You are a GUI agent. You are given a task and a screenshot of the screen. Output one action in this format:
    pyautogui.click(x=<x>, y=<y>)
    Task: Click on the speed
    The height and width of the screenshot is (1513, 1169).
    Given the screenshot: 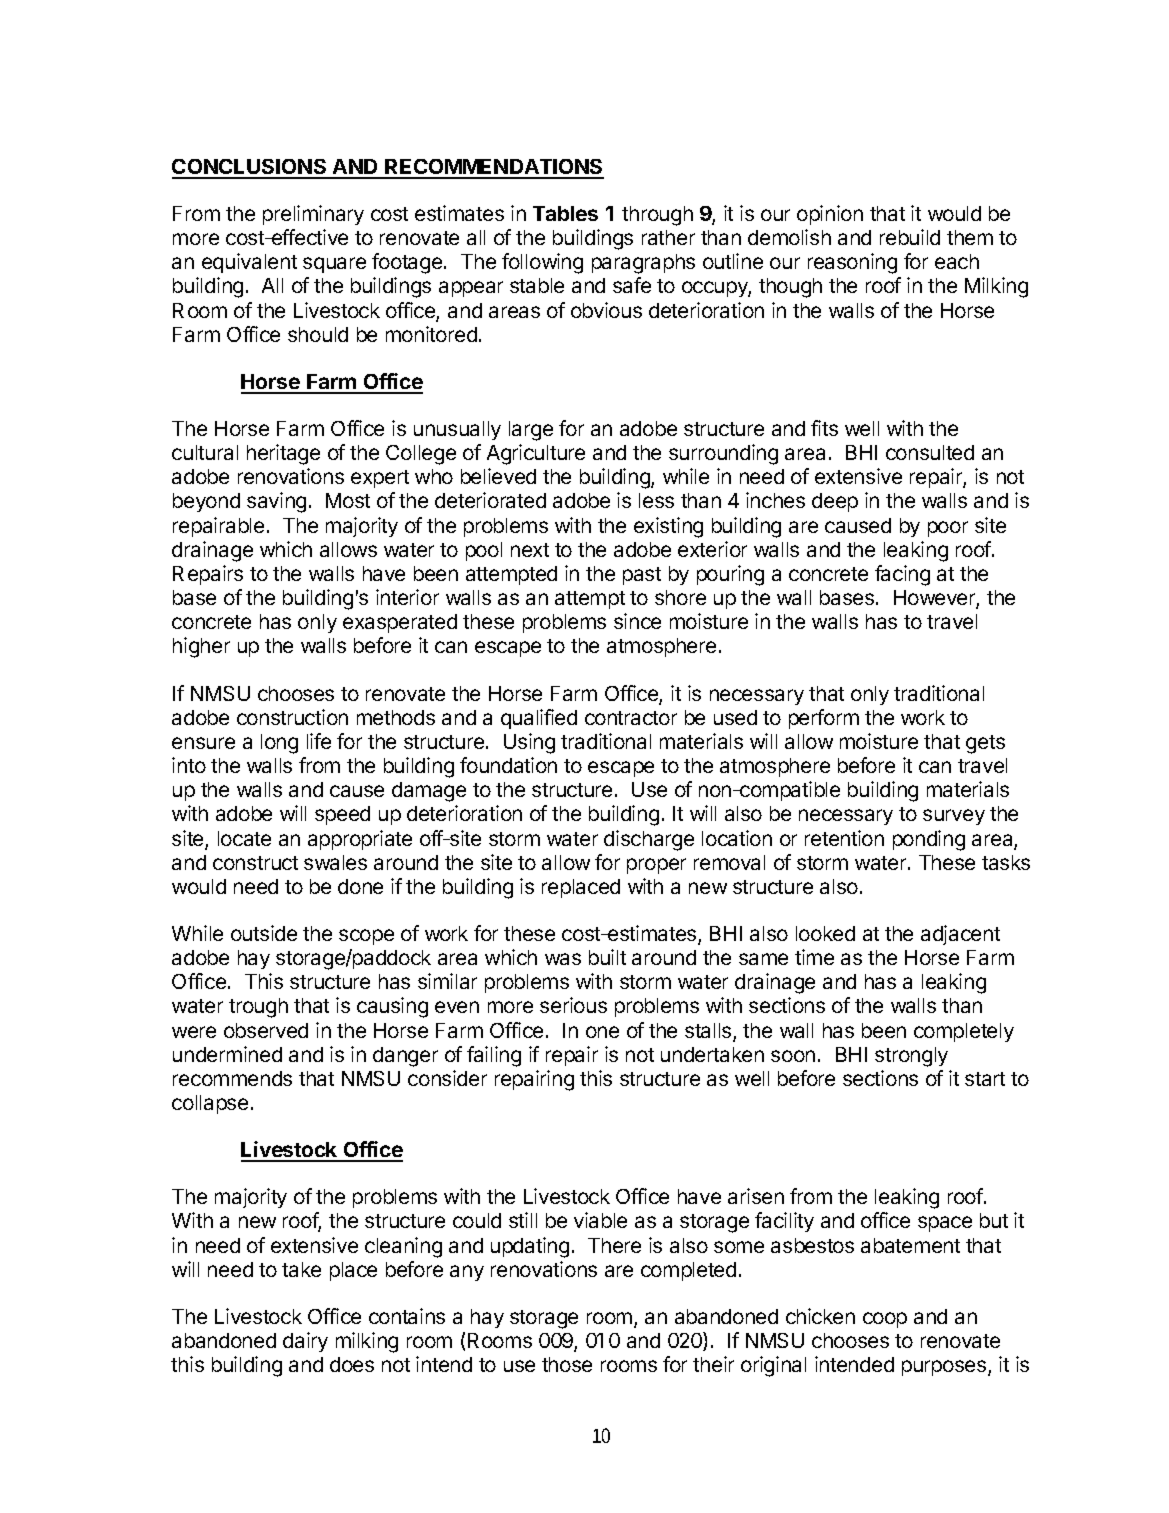 What is the action you would take?
    pyautogui.click(x=342, y=815)
